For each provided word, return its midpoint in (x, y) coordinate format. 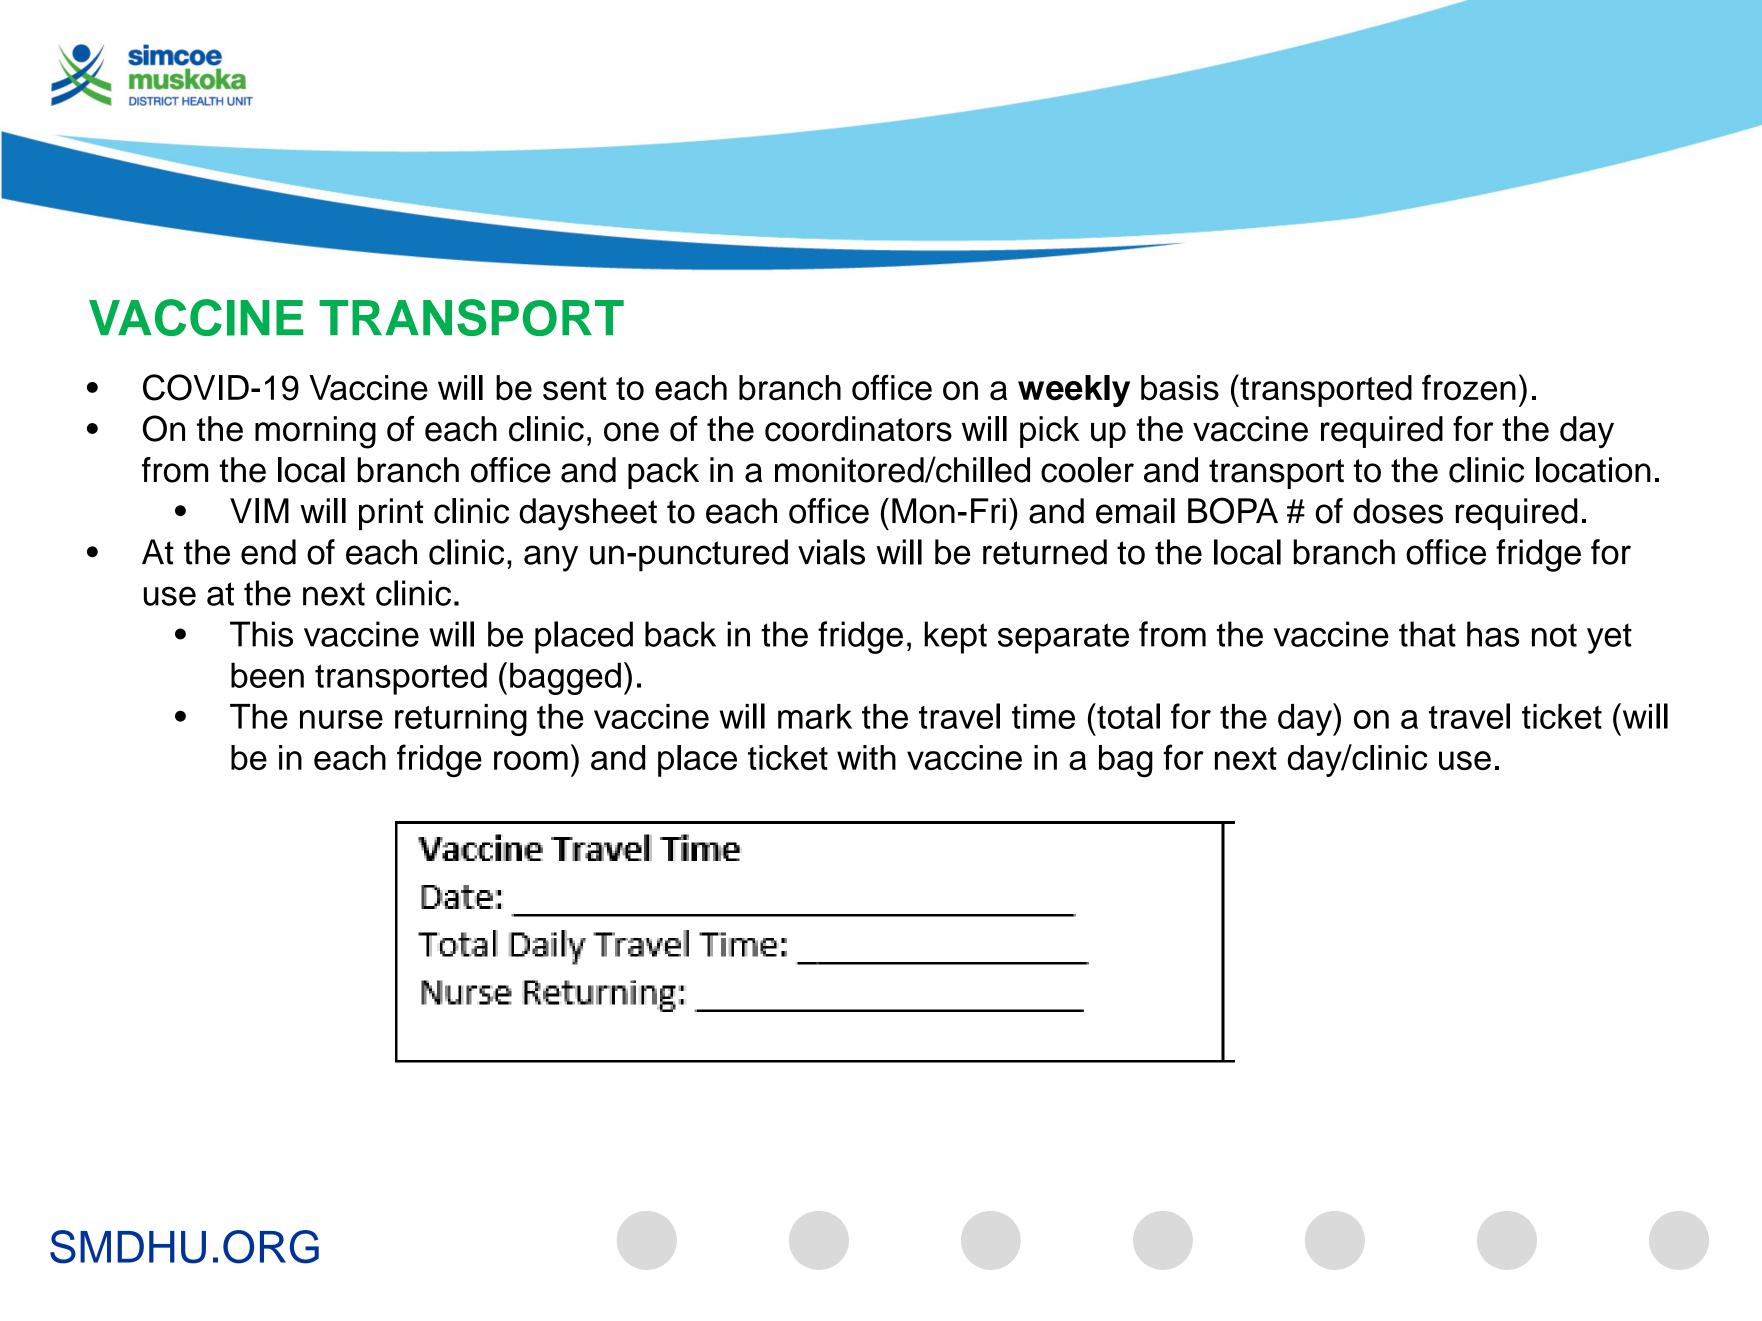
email (1135, 511)
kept (955, 637)
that (1427, 634)
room (531, 760)
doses (1398, 511)
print (391, 514)
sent (575, 389)
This (261, 634)
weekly (1074, 391)
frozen (1469, 387)
